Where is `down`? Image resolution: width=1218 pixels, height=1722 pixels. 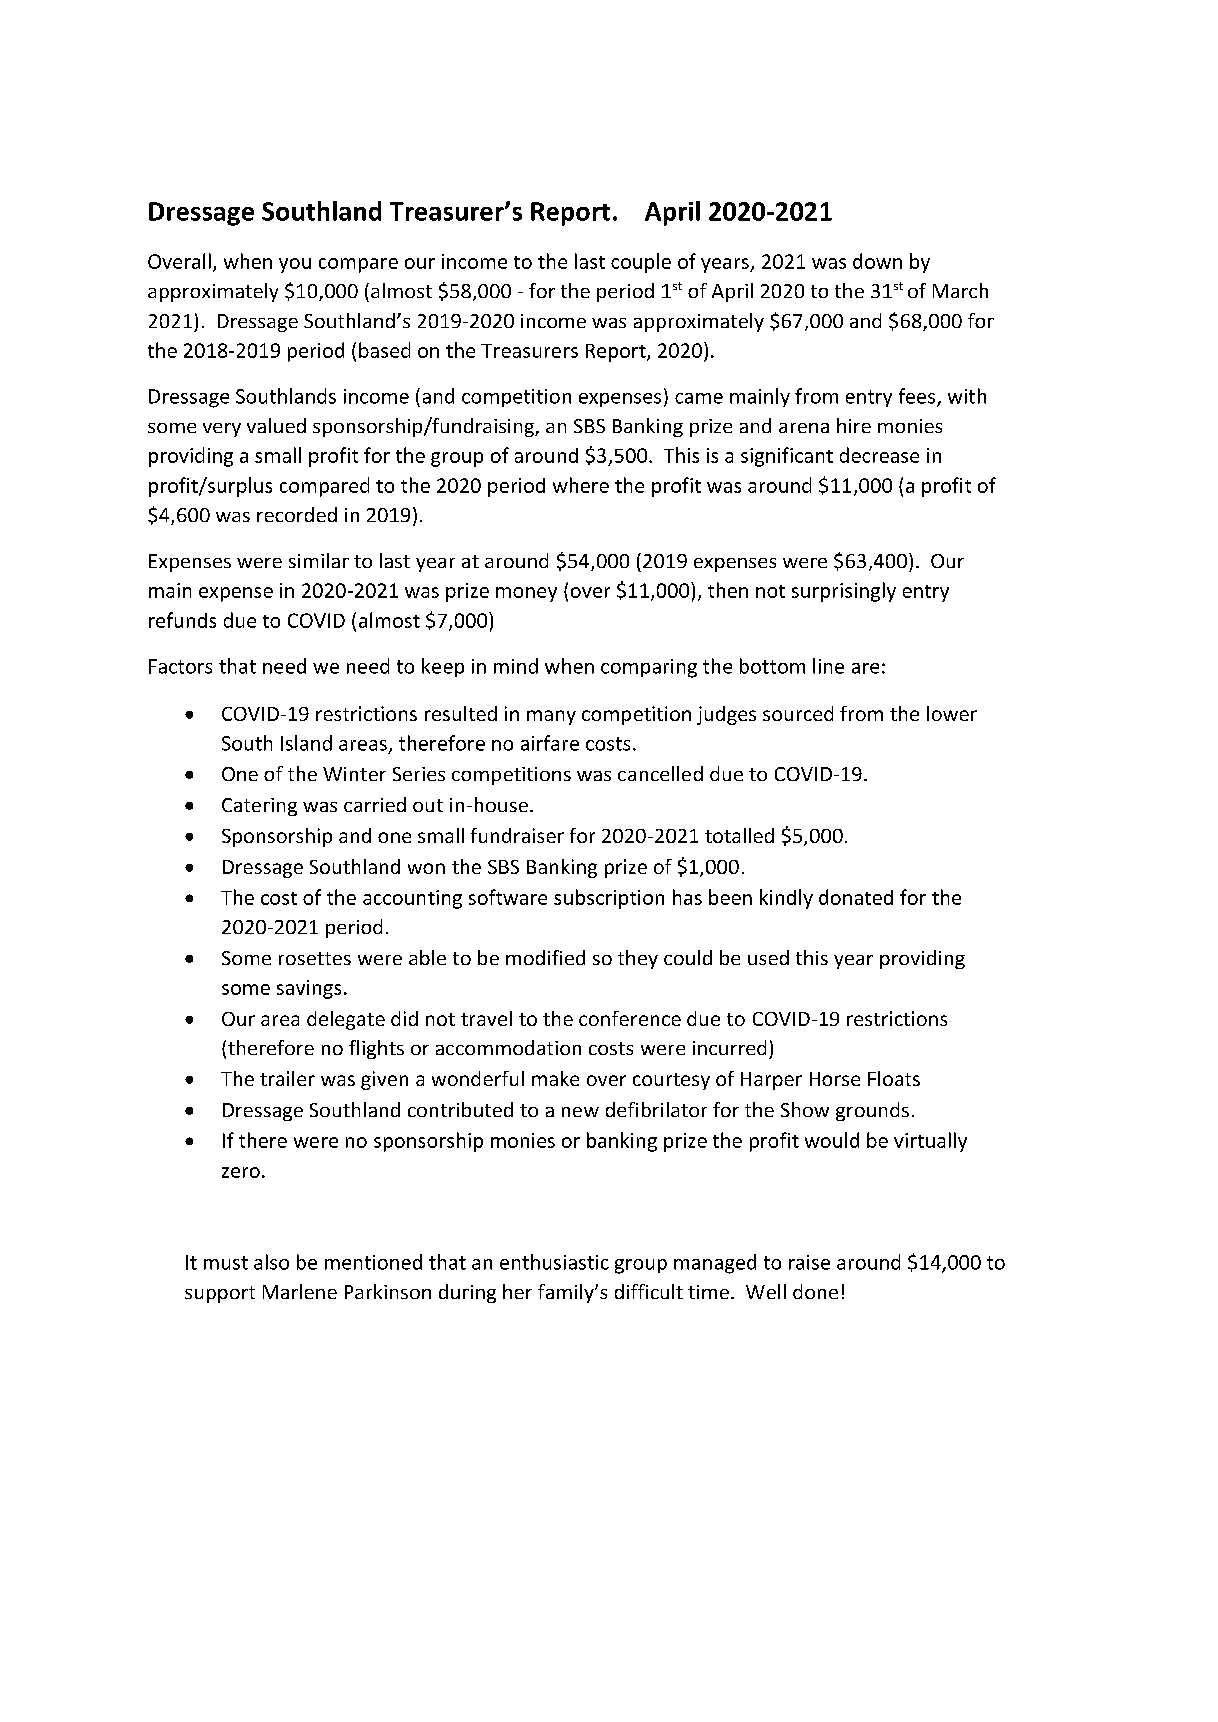
down is located at coordinates (877, 261).
